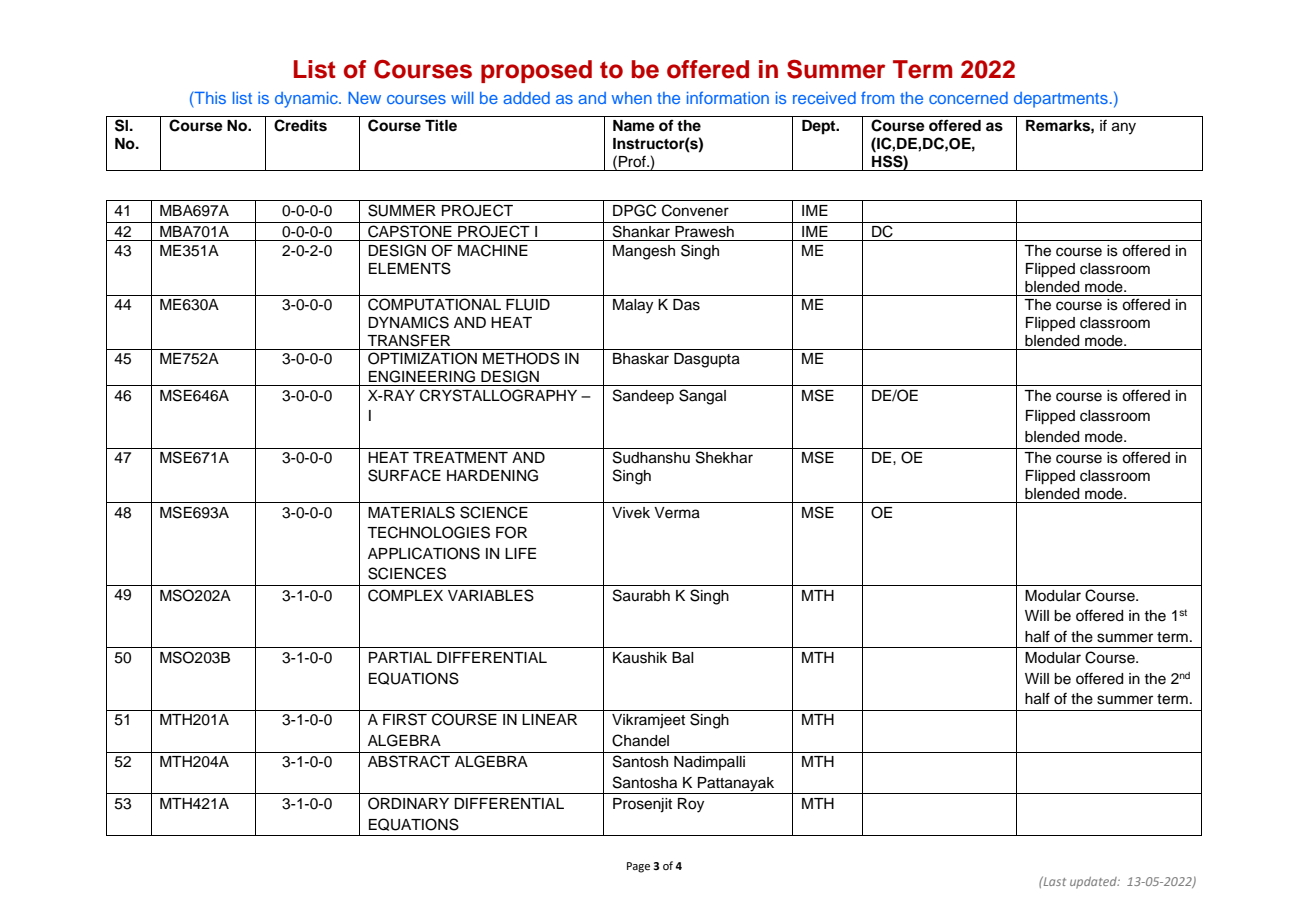  I want to click on PARTIAL, so click(400, 657).
